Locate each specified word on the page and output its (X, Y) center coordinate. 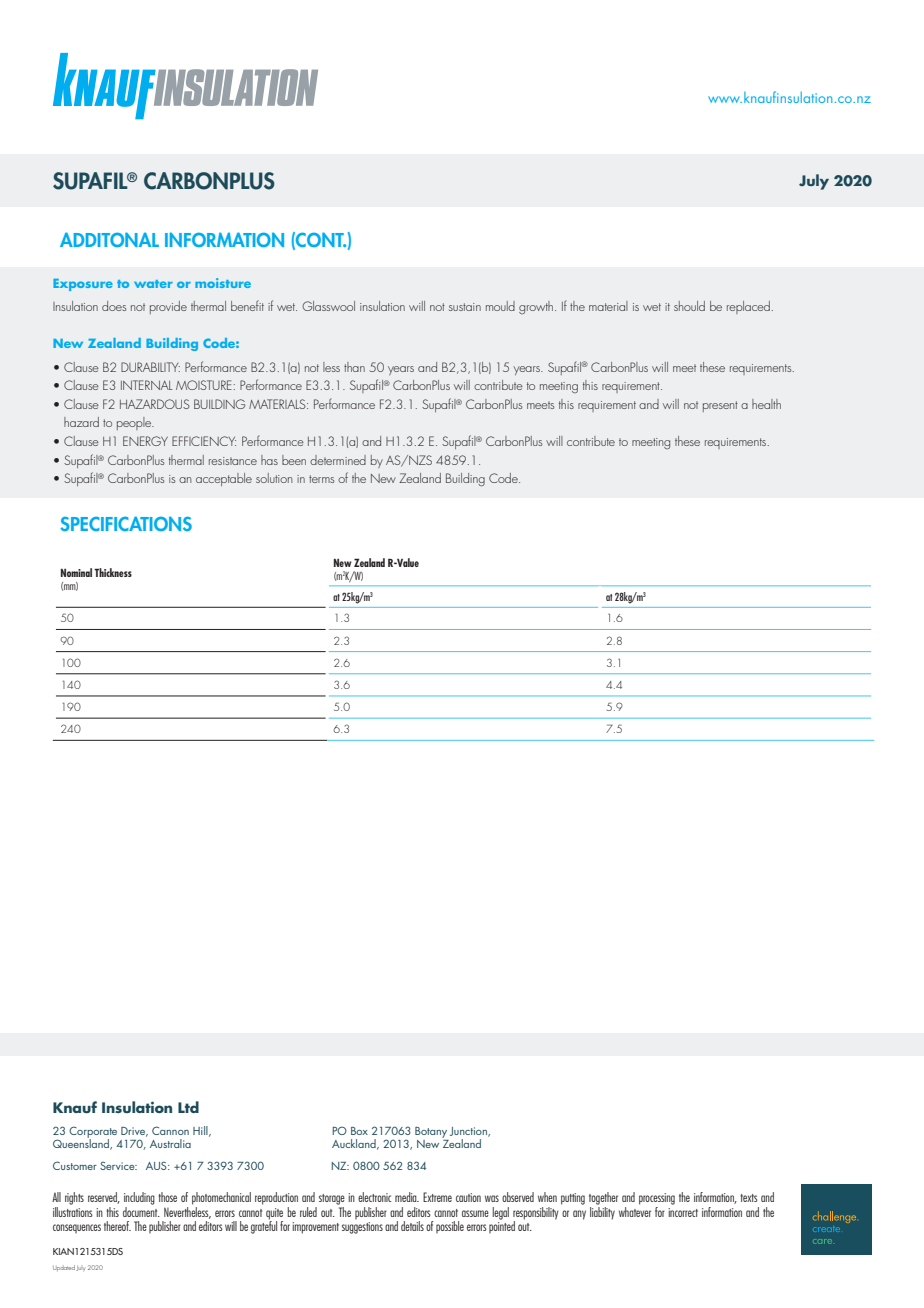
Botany (431, 1132)
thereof (117, 1226)
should (689, 306)
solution (274, 478)
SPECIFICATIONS (126, 523)
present (720, 406)
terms (321, 479)
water (153, 284)
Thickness (113, 572)
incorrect (683, 1212)
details (412, 1226)
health (766, 404)
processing (657, 1199)
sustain (465, 307)
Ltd (188, 1107)
